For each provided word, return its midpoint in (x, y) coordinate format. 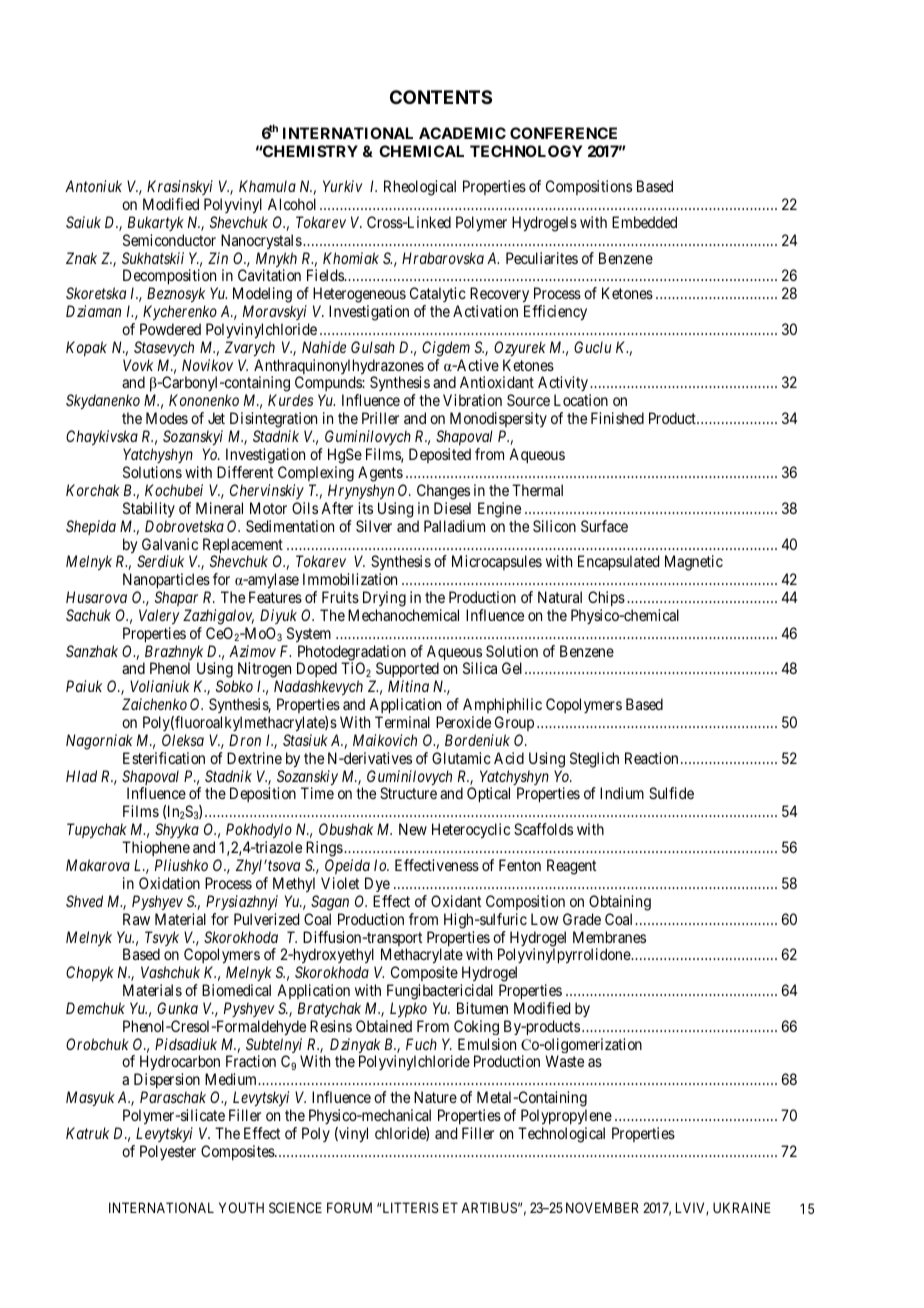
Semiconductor (169, 240)
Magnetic (694, 563)
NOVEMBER (602, 1207)
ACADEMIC (462, 133)
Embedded (644, 222)
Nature (435, 1097)
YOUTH (241, 1207)
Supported (406, 671)
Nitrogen (264, 671)
